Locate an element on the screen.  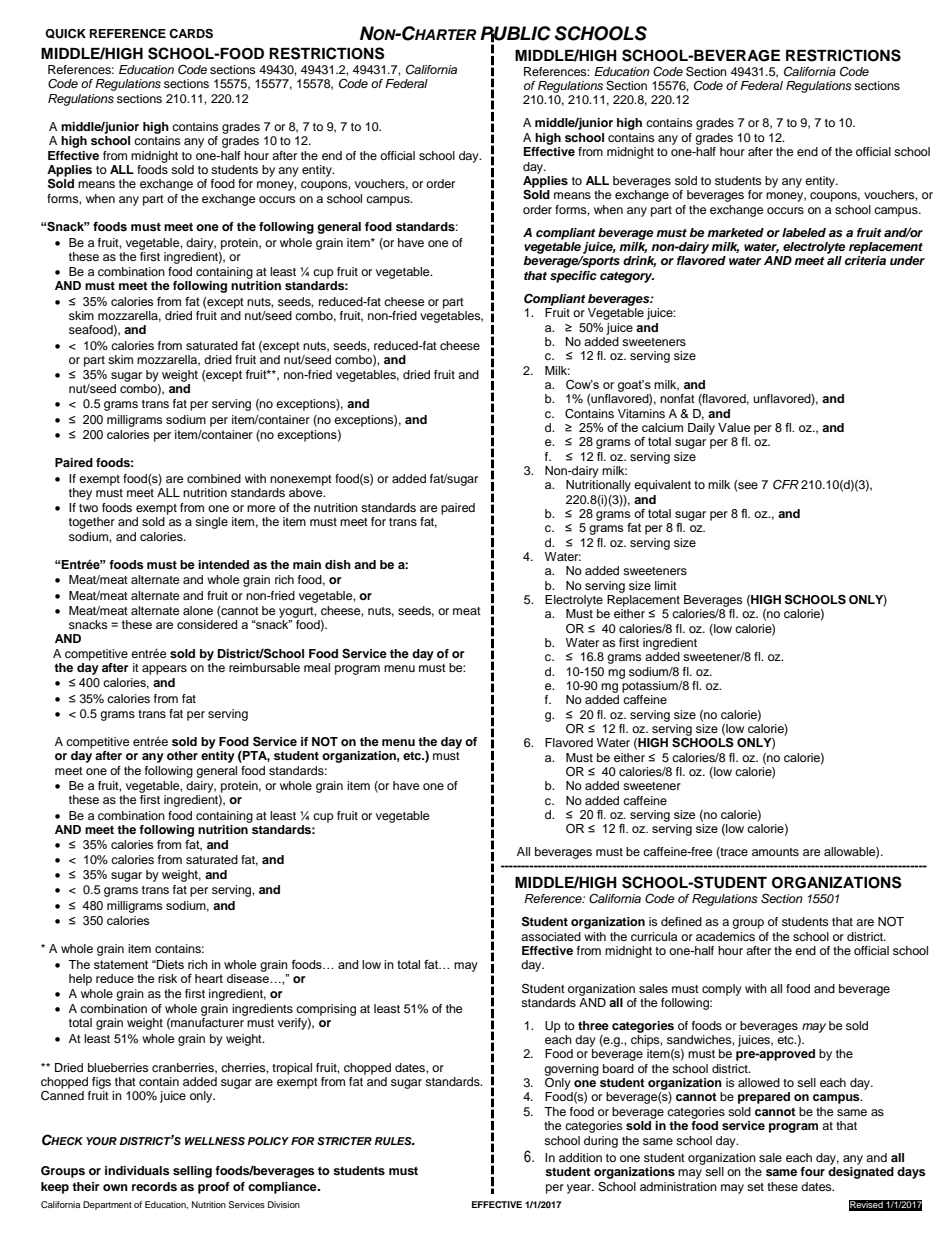
labeled is located at coordinates (804, 232).
